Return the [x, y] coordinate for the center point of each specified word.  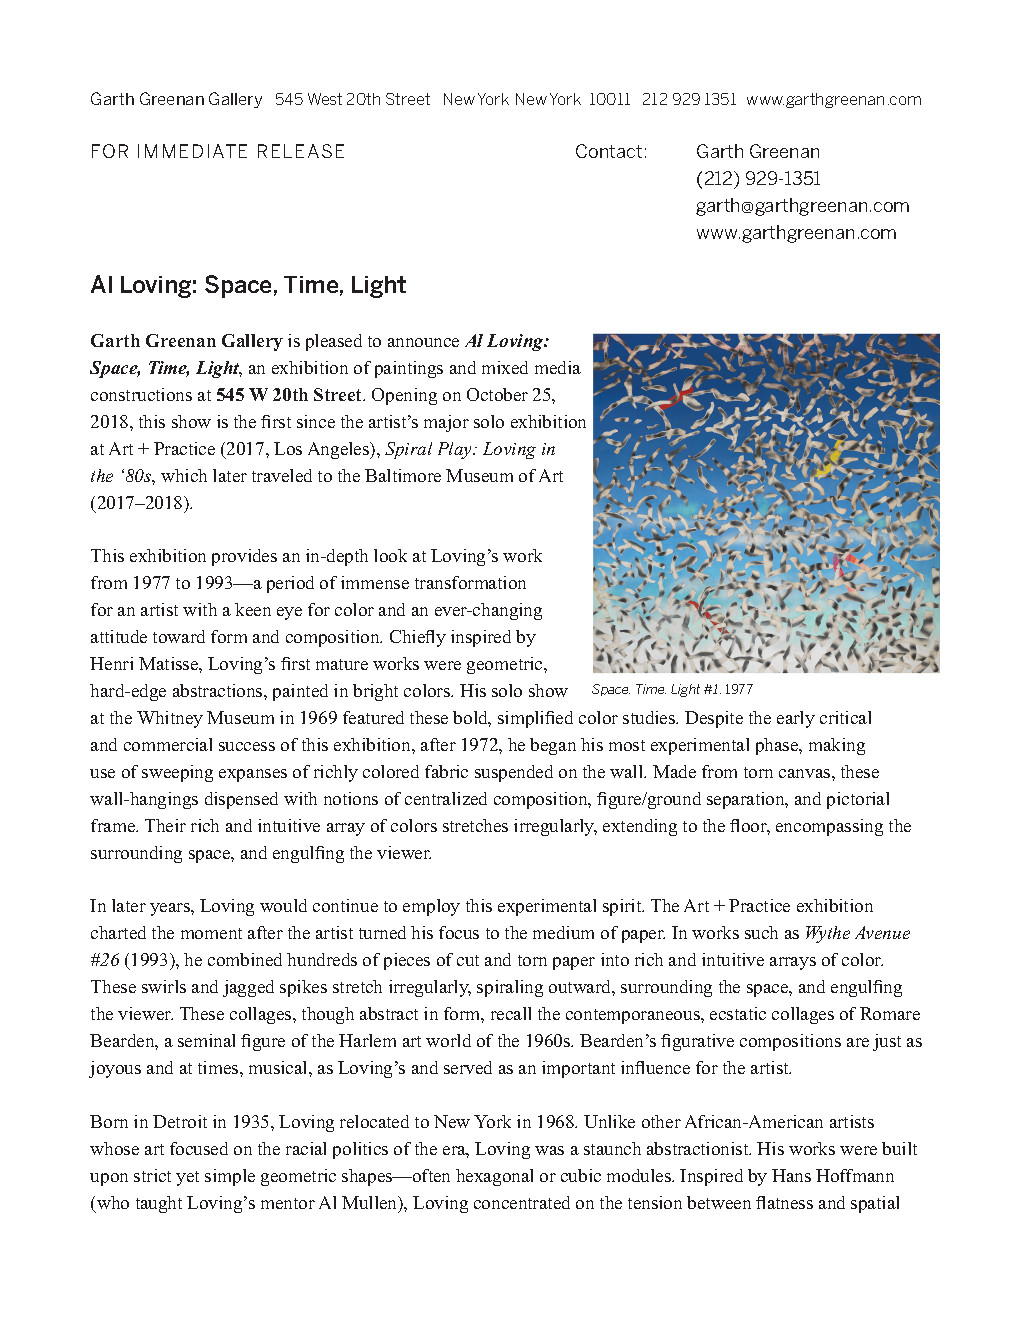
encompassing [829, 827]
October [497, 394]
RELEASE [301, 151]
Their [165, 825]
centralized [446, 798]
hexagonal [494, 1177]
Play [456, 450]
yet [187, 1178]
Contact [609, 151]
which [184, 475]
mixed [505, 367]
